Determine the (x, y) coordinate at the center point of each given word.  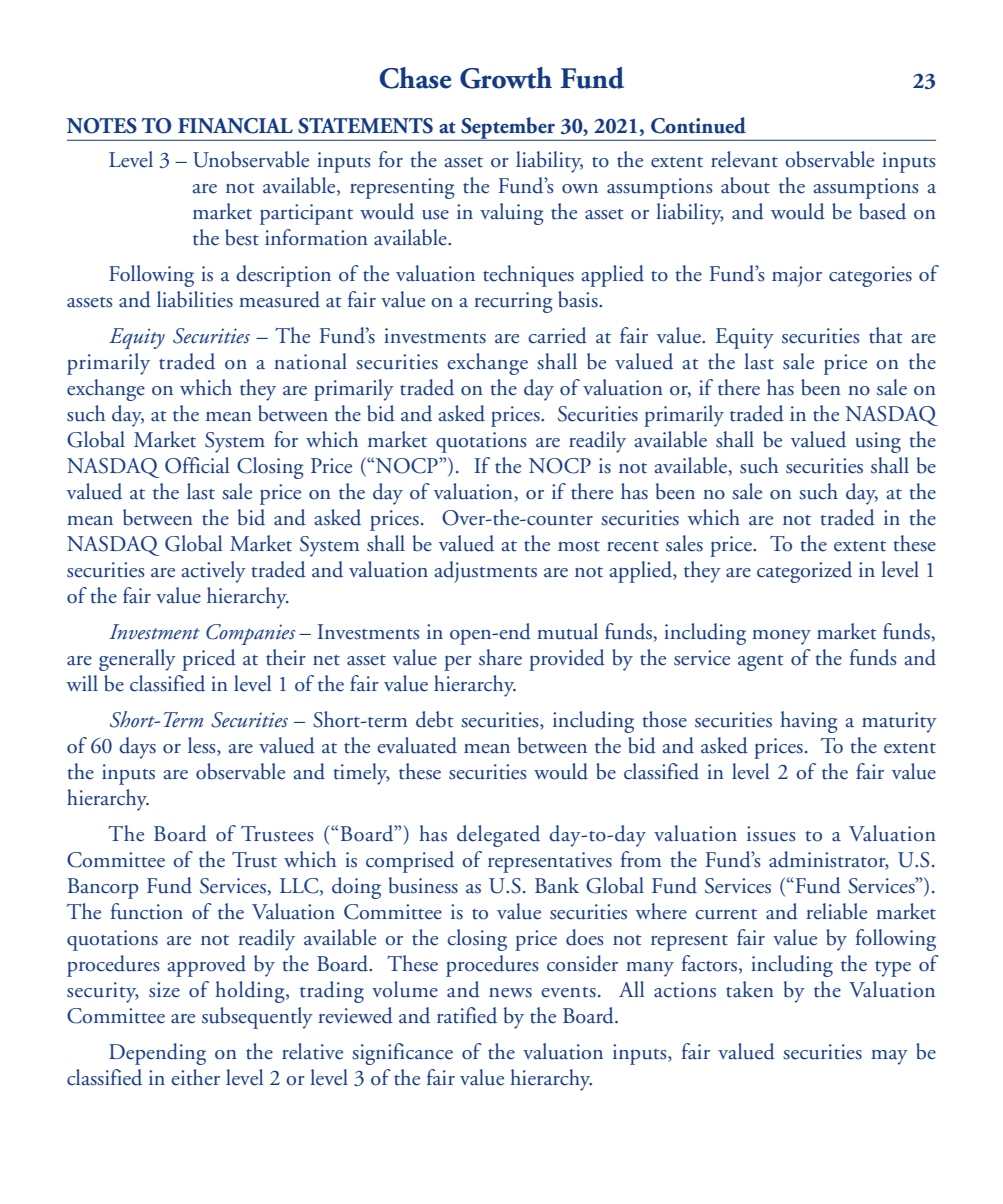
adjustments (485, 572)
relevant (744, 159)
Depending (157, 1054)
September (508, 129)
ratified (467, 1015)
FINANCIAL (235, 126)
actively (213, 572)
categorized (804, 572)
